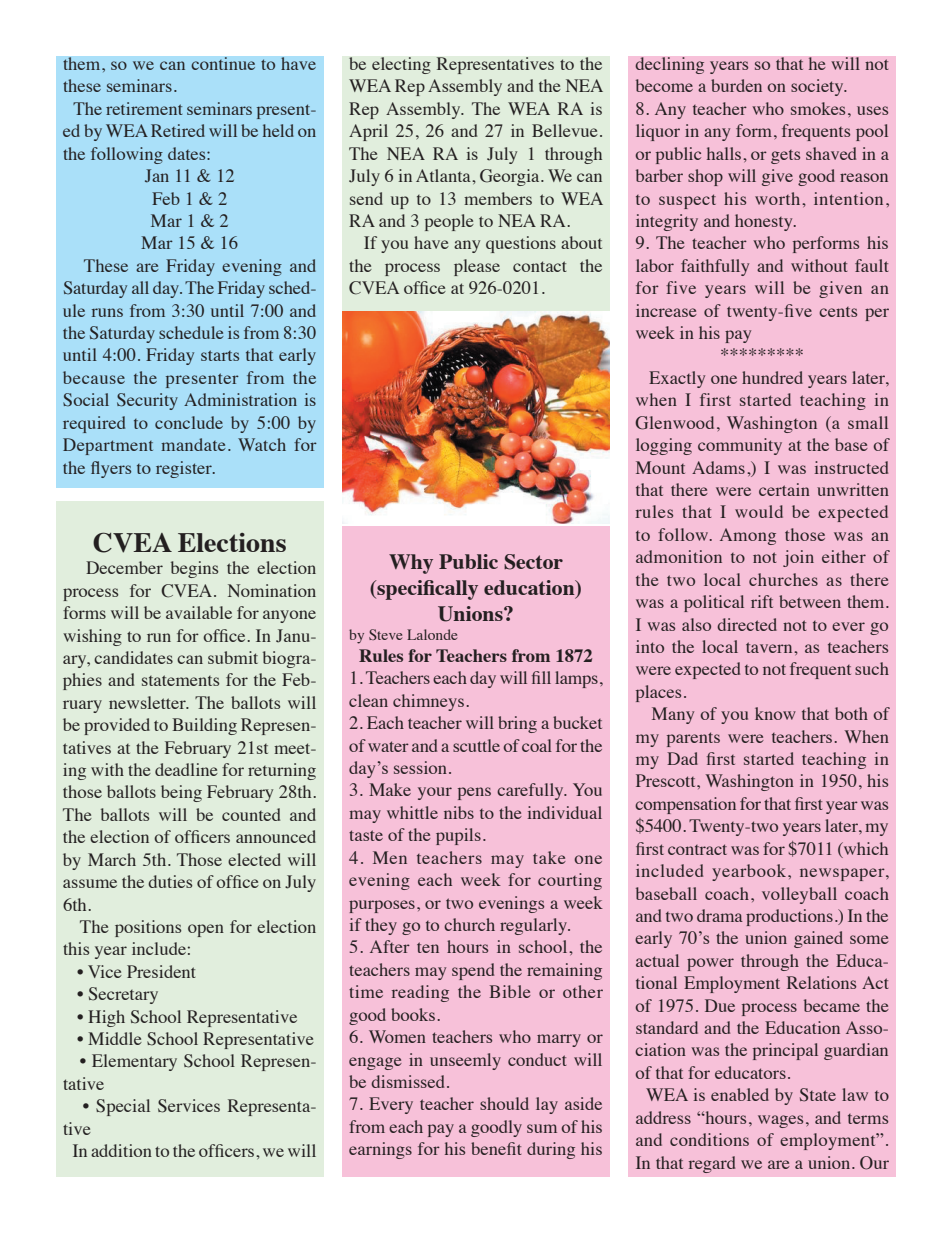  Describe the element at coordinates (199, 612) in the image. I see `available` at that location.
